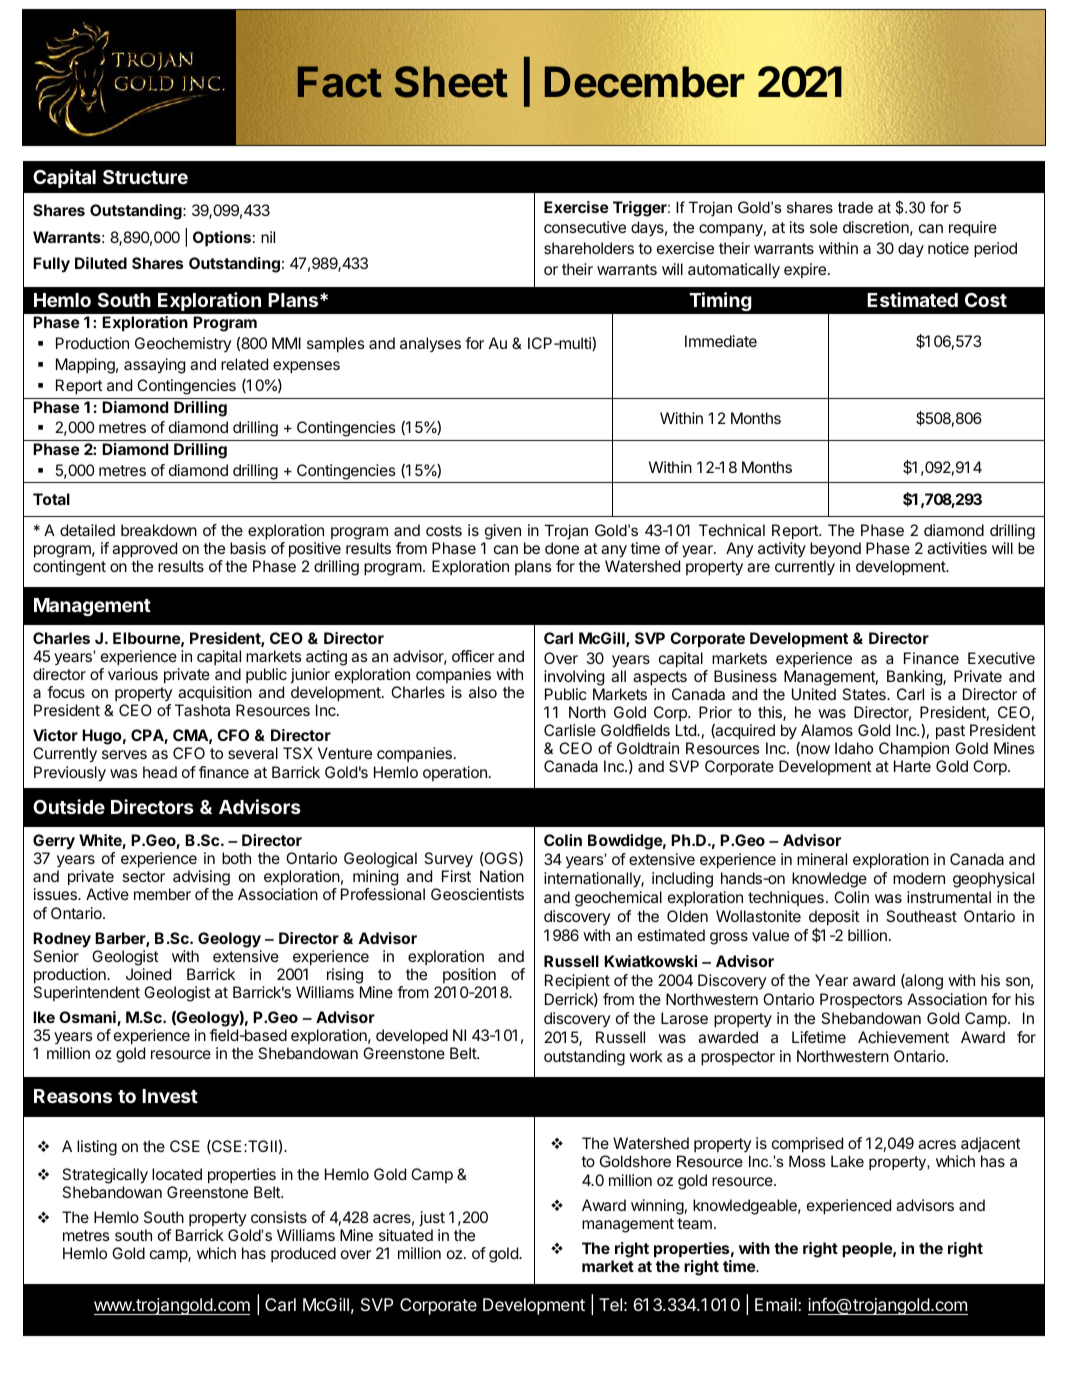  I want to click on member, so click(162, 894).
